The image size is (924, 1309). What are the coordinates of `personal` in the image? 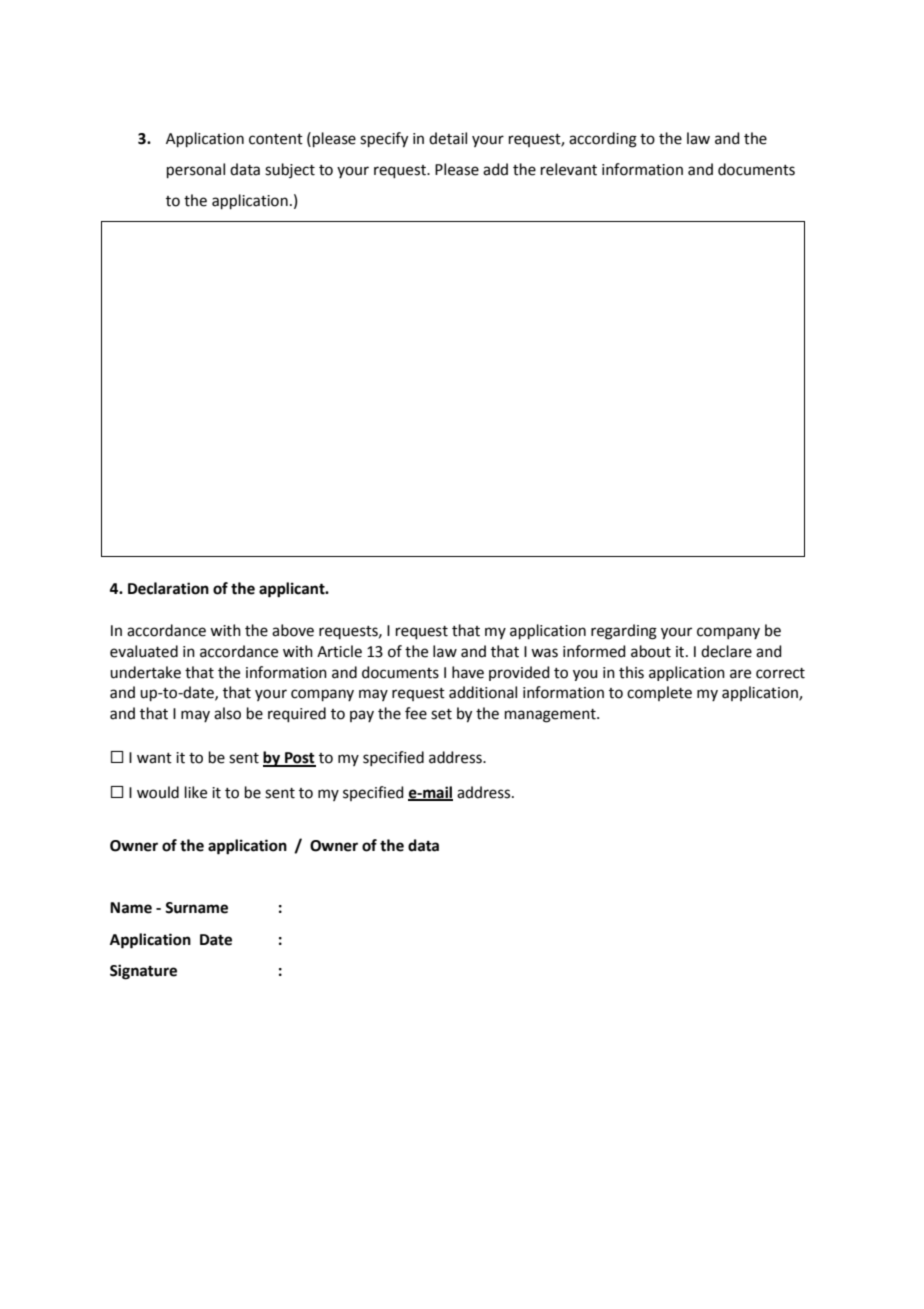 It's located at (196, 170).
